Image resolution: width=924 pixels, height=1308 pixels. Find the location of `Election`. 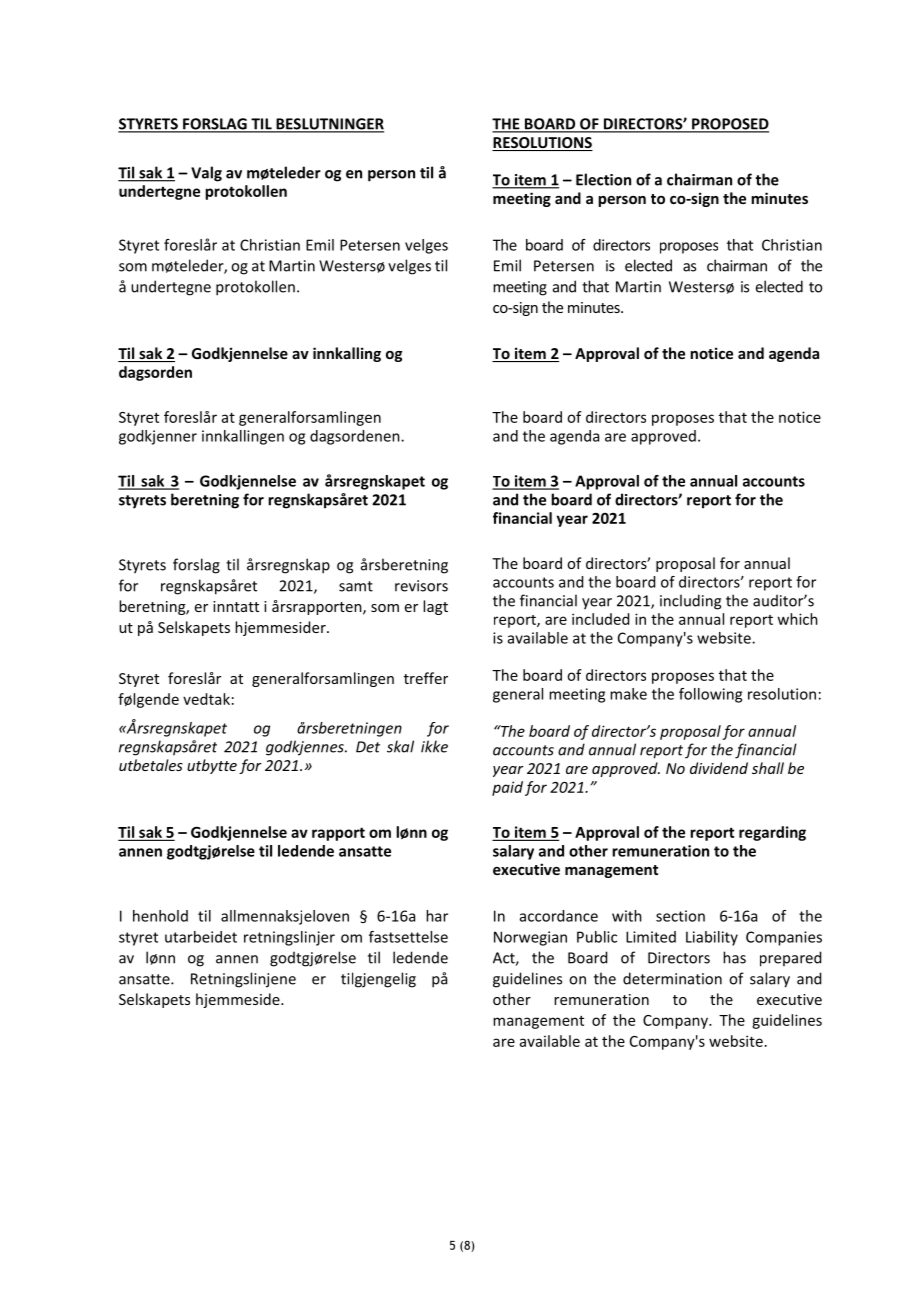

Election is located at coordinates (603, 179).
